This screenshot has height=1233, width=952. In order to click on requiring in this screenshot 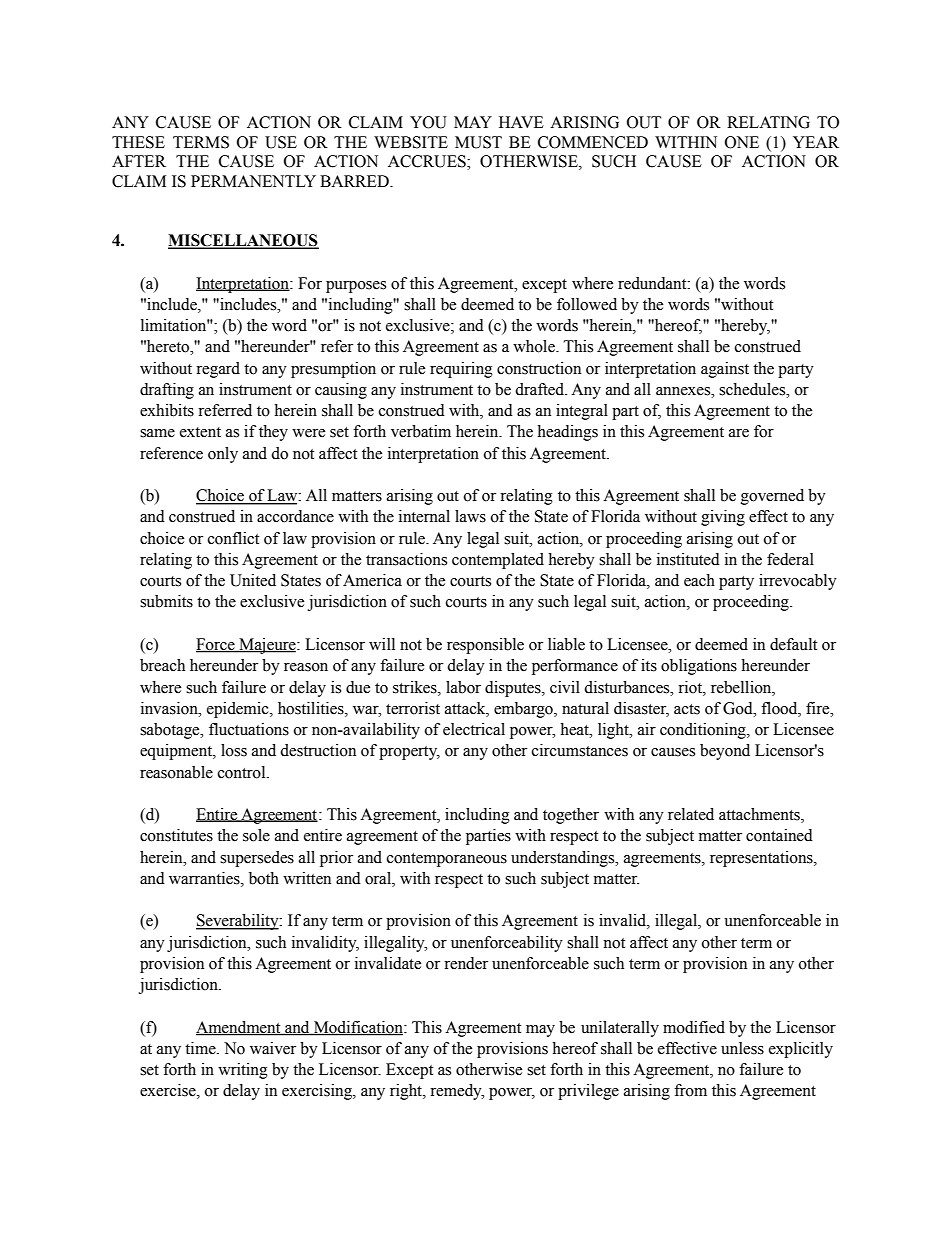, I will do `click(461, 370)`.
